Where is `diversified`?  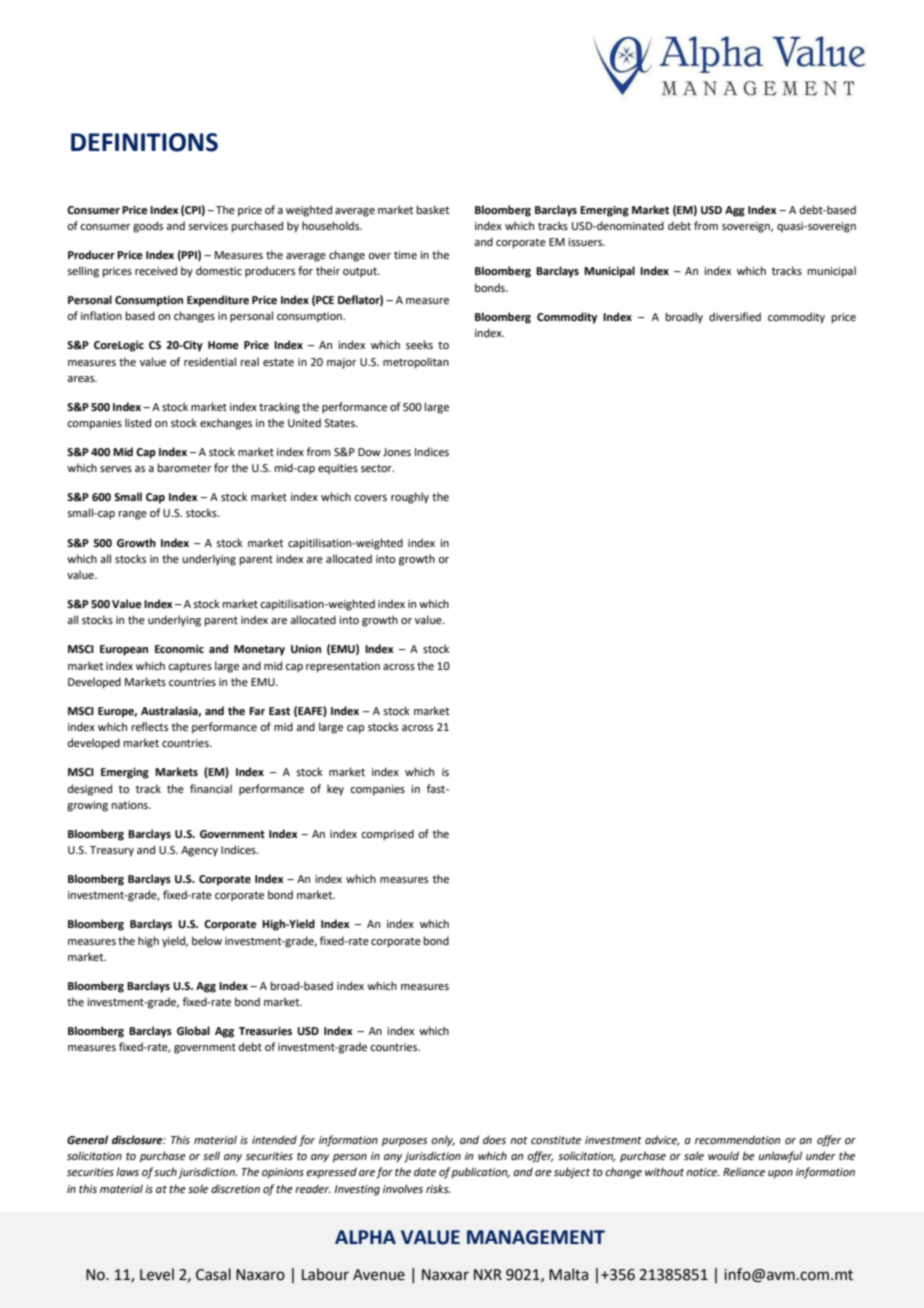
diversified is located at coordinates (735, 316).
